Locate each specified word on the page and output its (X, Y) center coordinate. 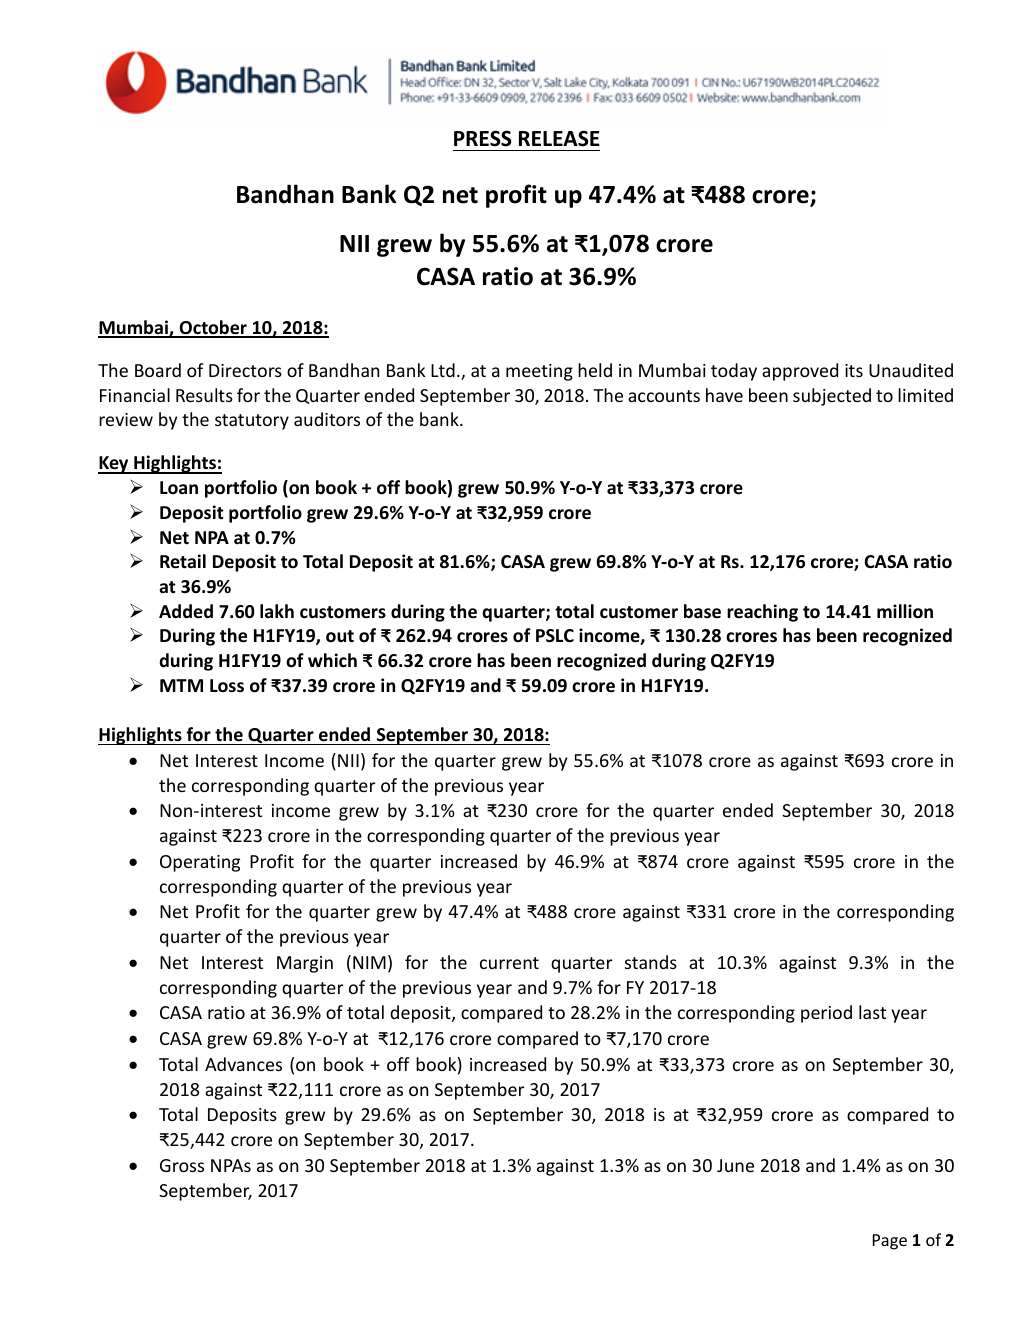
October (213, 328)
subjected (832, 397)
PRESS (483, 138)
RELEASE (559, 138)
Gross (182, 1165)
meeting (539, 372)
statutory (252, 422)
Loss (227, 686)
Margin (305, 964)
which (332, 660)
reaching (762, 613)
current (509, 963)
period (826, 1014)
